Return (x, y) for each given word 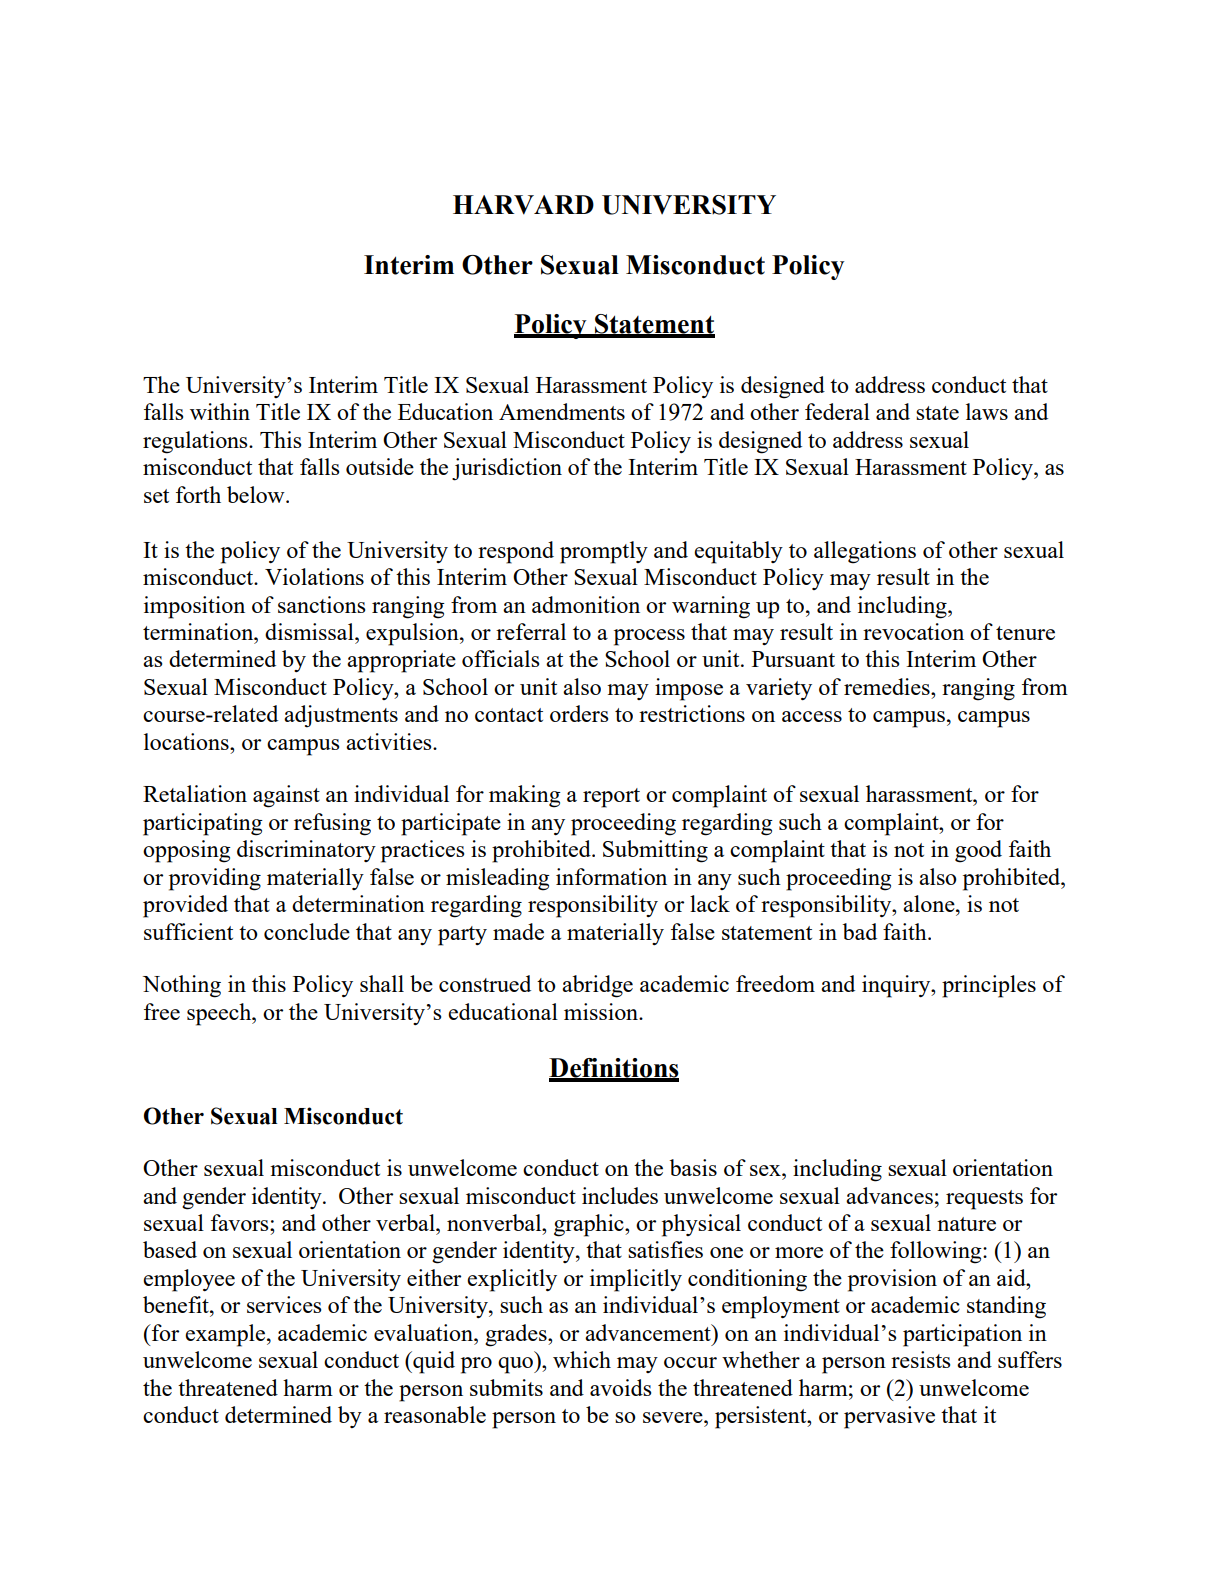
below (257, 494)
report (611, 798)
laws (987, 411)
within (220, 411)
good (978, 851)
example (225, 1335)
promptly (604, 552)
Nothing (182, 986)
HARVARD (523, 205)
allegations (865, 552)
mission (602, 1011)
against (286, 796)
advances (889, 1195)
